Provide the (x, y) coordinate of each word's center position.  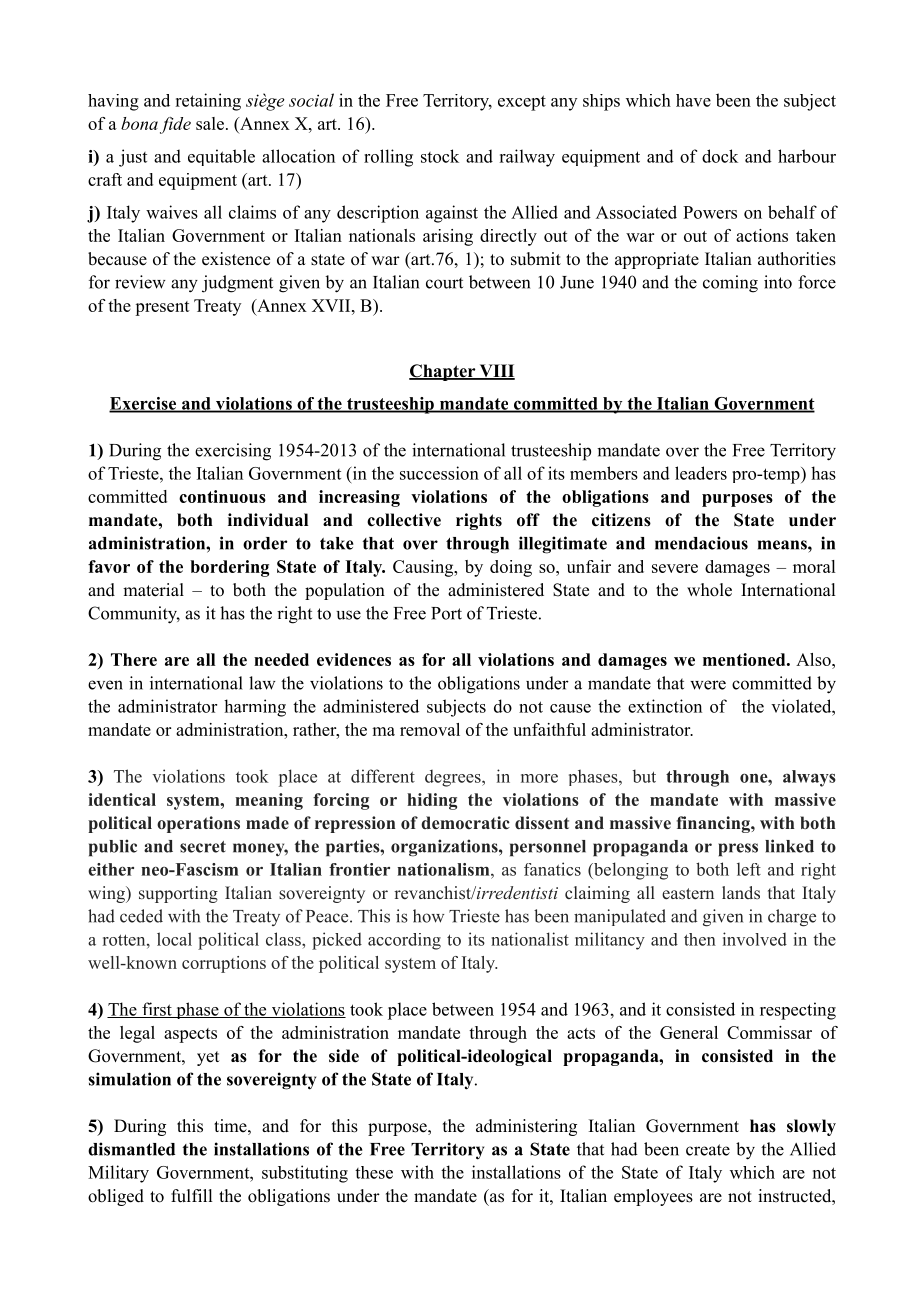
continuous (222, 496)
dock (720, 156)
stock (440, 156)
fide (175, 125)
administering (526, 1127)
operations (198, 824)
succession (439, 473)
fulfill (191, 1196)
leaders (701, 473)
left (749, 869)
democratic (465, 822)
